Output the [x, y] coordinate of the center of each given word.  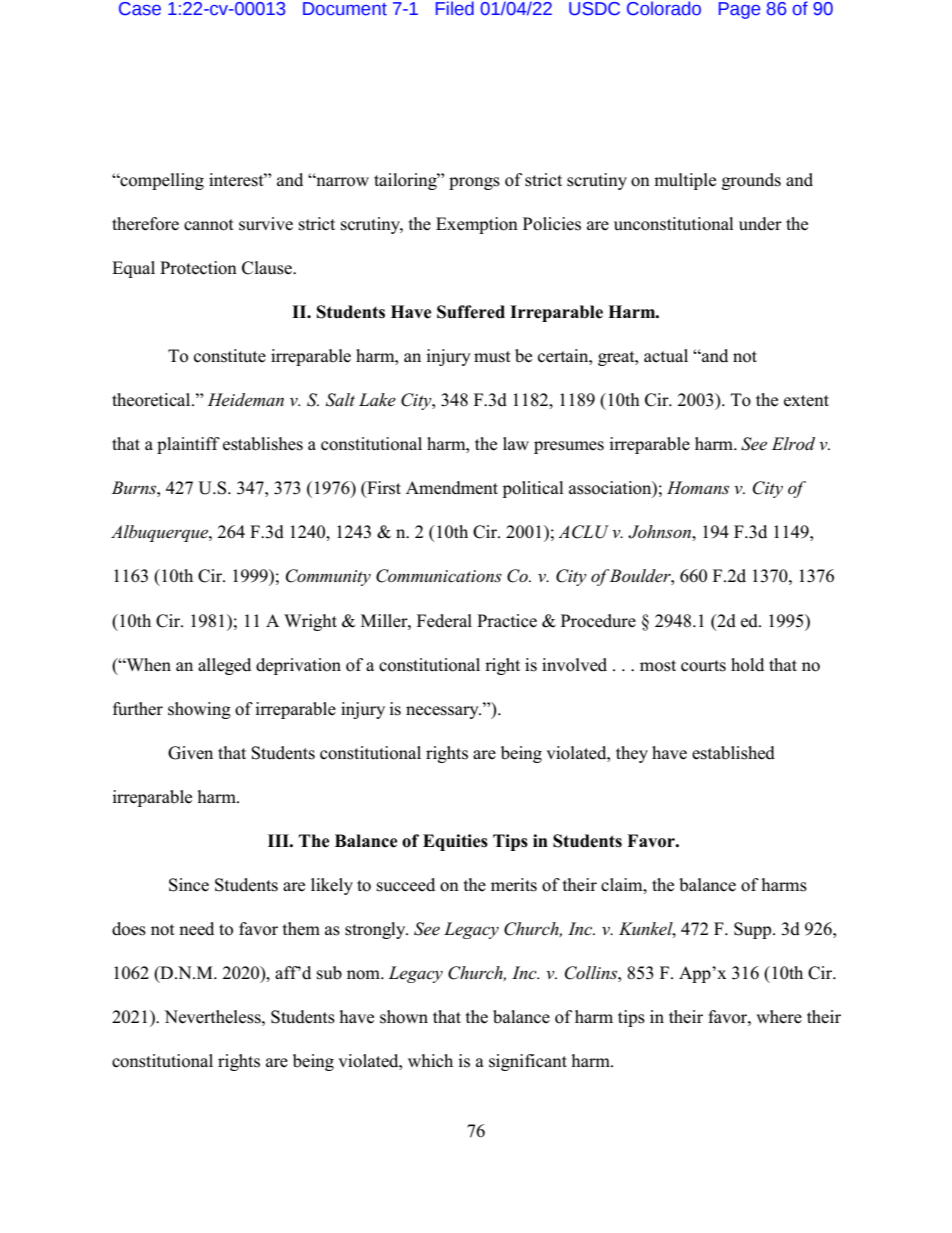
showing [199, 710]
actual [666, 356]
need [196, 929]
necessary [443, 712]
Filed [455, 8]
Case [140, 9]
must [492, 357]
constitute [230, 356]
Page [739, 10]
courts [703, 666]
